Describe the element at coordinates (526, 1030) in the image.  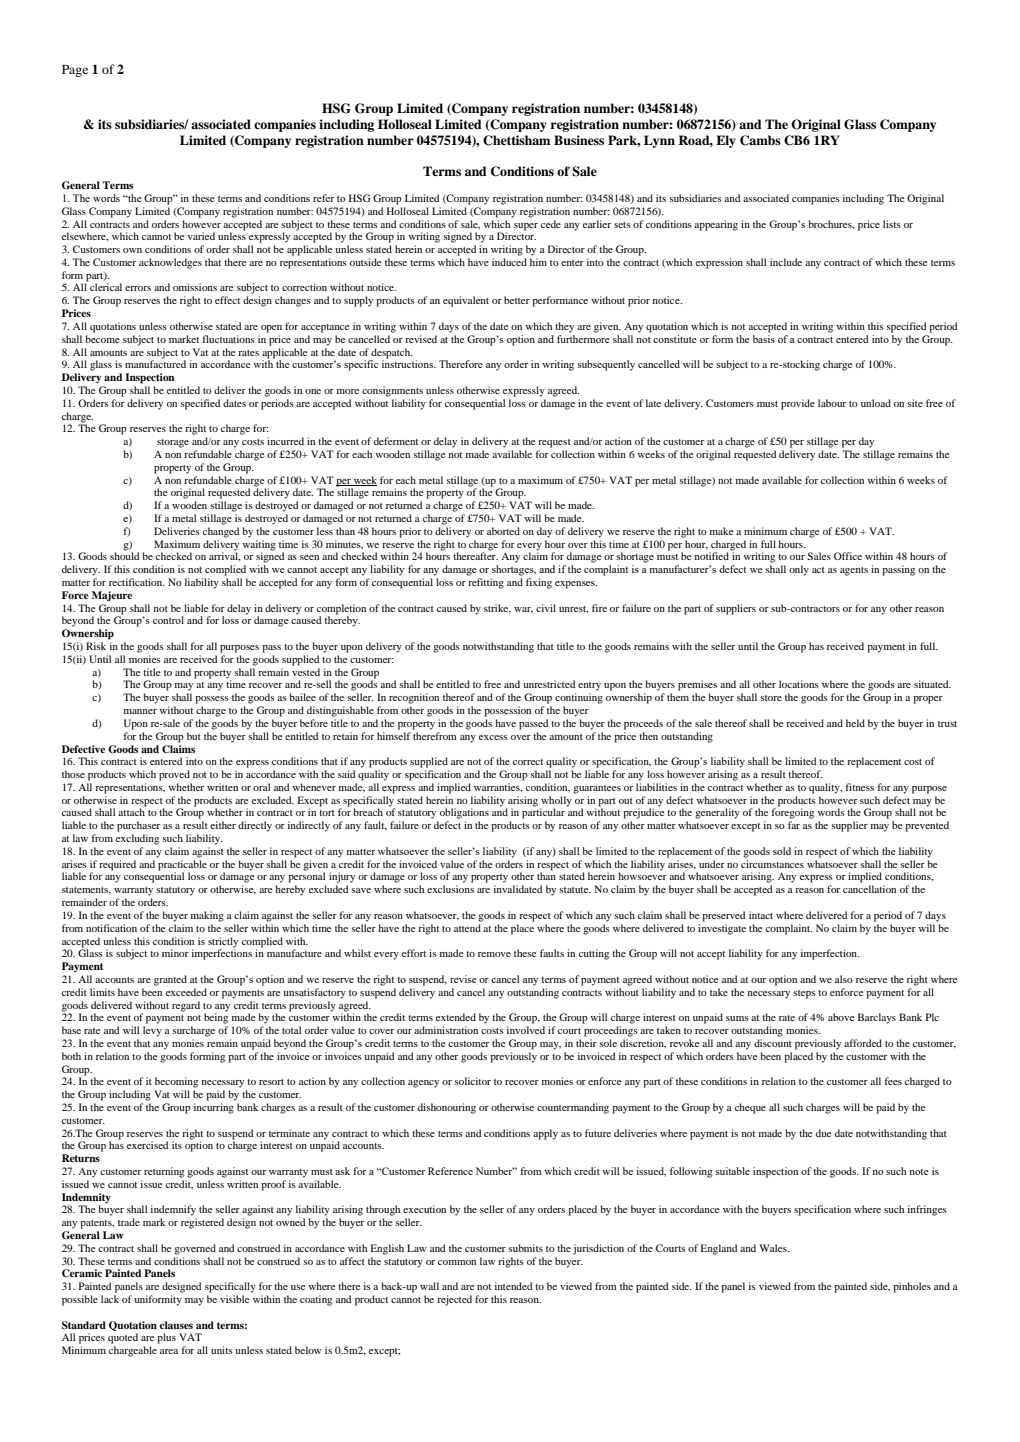
I see `involved` at that location.
